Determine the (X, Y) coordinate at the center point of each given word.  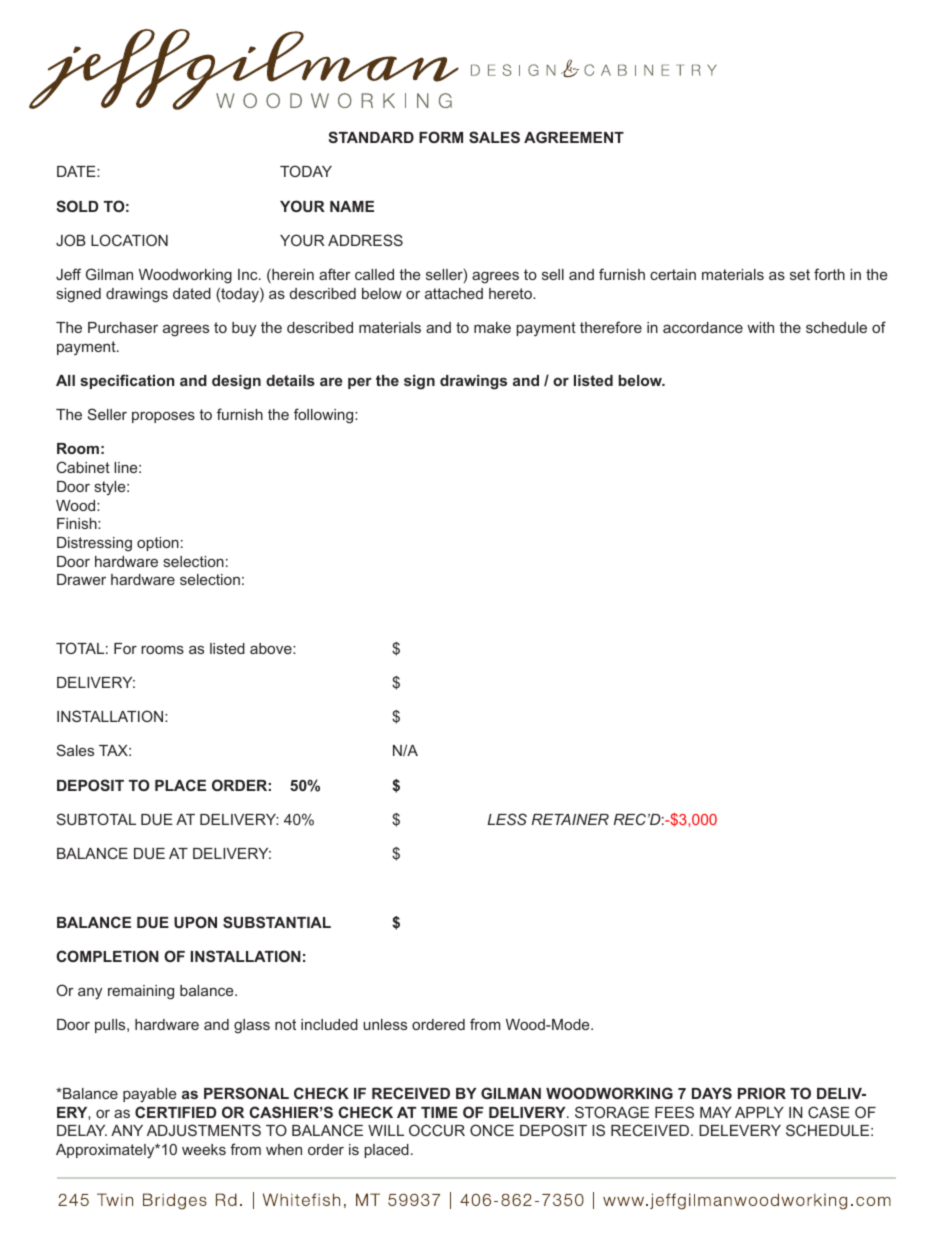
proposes (163, 417)
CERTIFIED (175, 1112)
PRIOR (762, 1093)
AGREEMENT (574, 137)
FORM (441, 137)
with (760, 327)
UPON (195, 922)
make (492, 327)
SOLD (77, 206)
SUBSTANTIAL (277, 922)
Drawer (81, 579)
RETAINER (570, 819)
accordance (703, 327)
